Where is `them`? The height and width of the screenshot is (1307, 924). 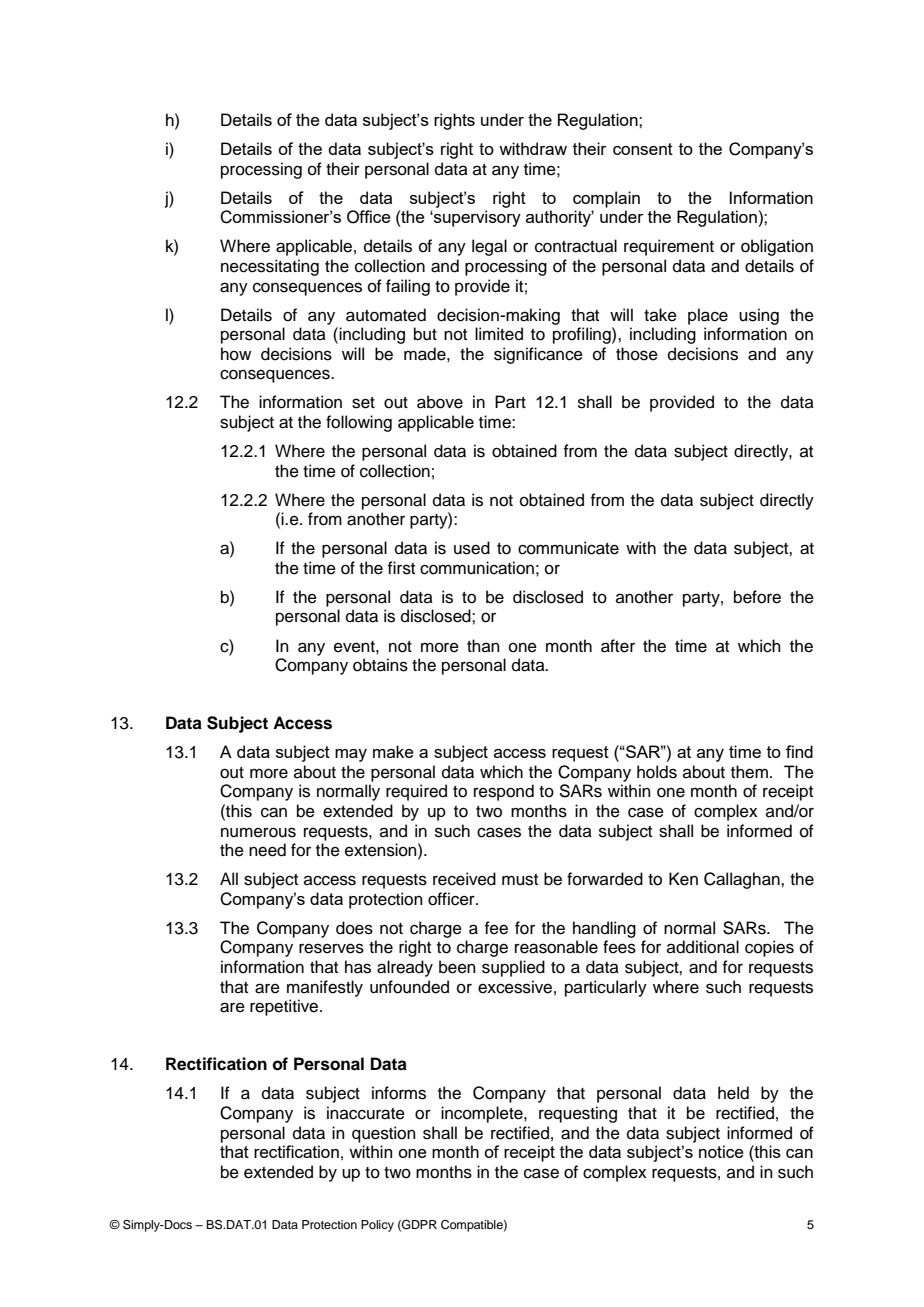 them is located at coordinates (749, 772).
